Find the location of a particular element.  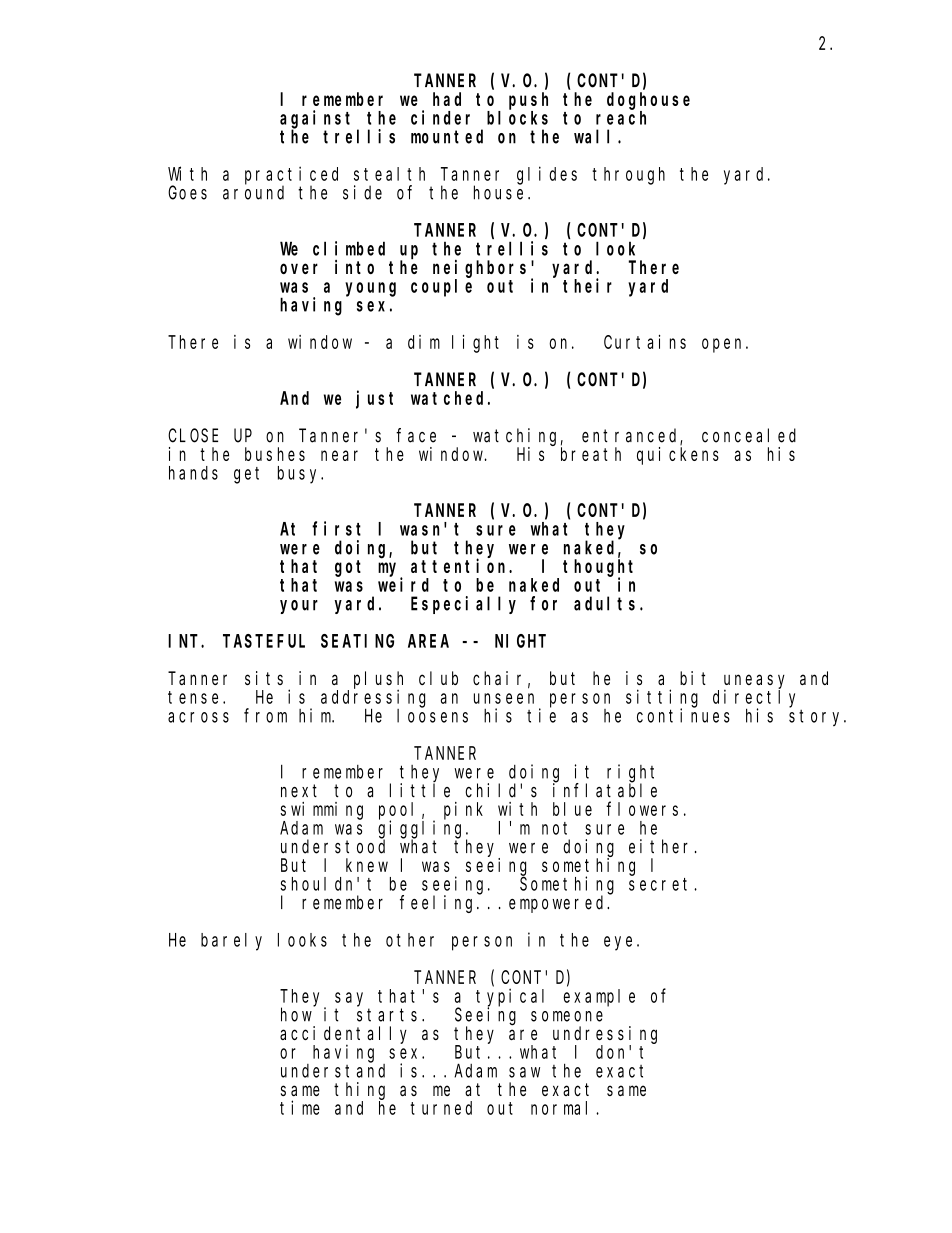

adults is located at coordinates (607, 603).
